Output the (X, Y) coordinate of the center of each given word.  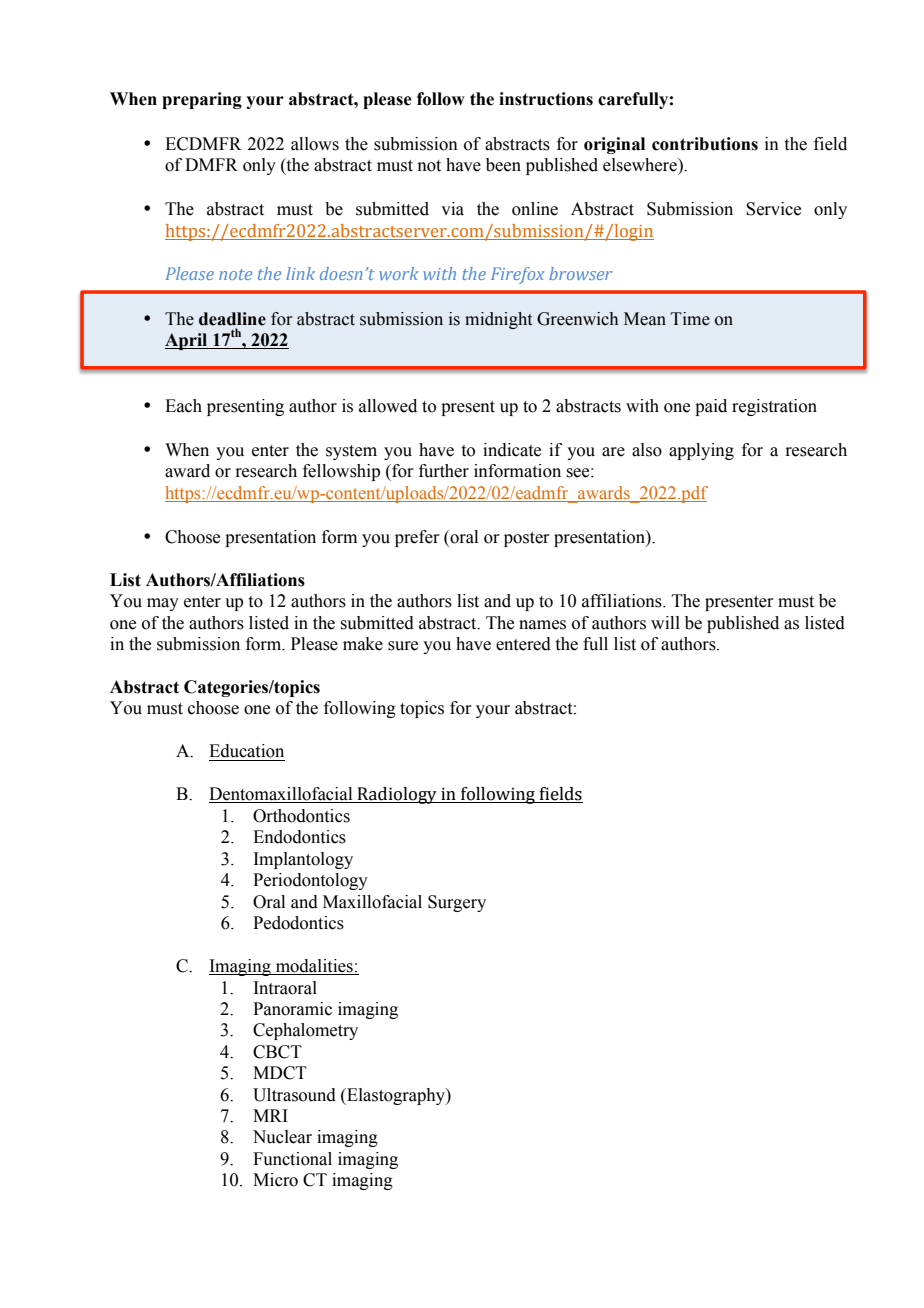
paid (711, 407)
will (665, 622)
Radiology (397, 795)
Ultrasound (294, 1095)
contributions (705, 144)
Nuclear (282, 1137)
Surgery (457, 903)
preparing (202, 100)
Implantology (303, 860)
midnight (498, 320)
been (503, 165)
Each (183, 406)
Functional (292, 1159)
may (163, 604)
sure (403, 646)
